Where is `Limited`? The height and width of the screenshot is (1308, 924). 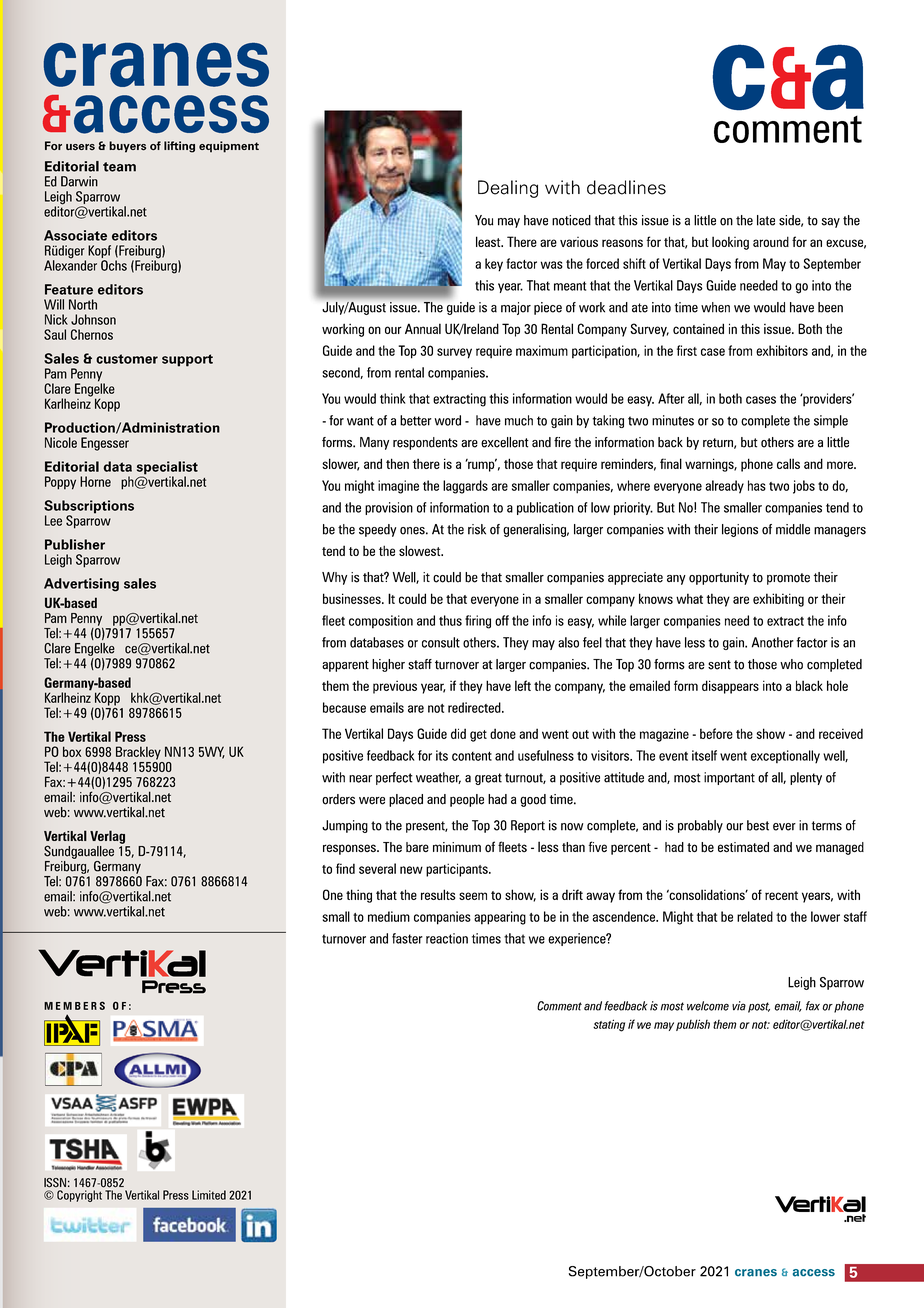 Limited is located at coordinates (209, 1195).
